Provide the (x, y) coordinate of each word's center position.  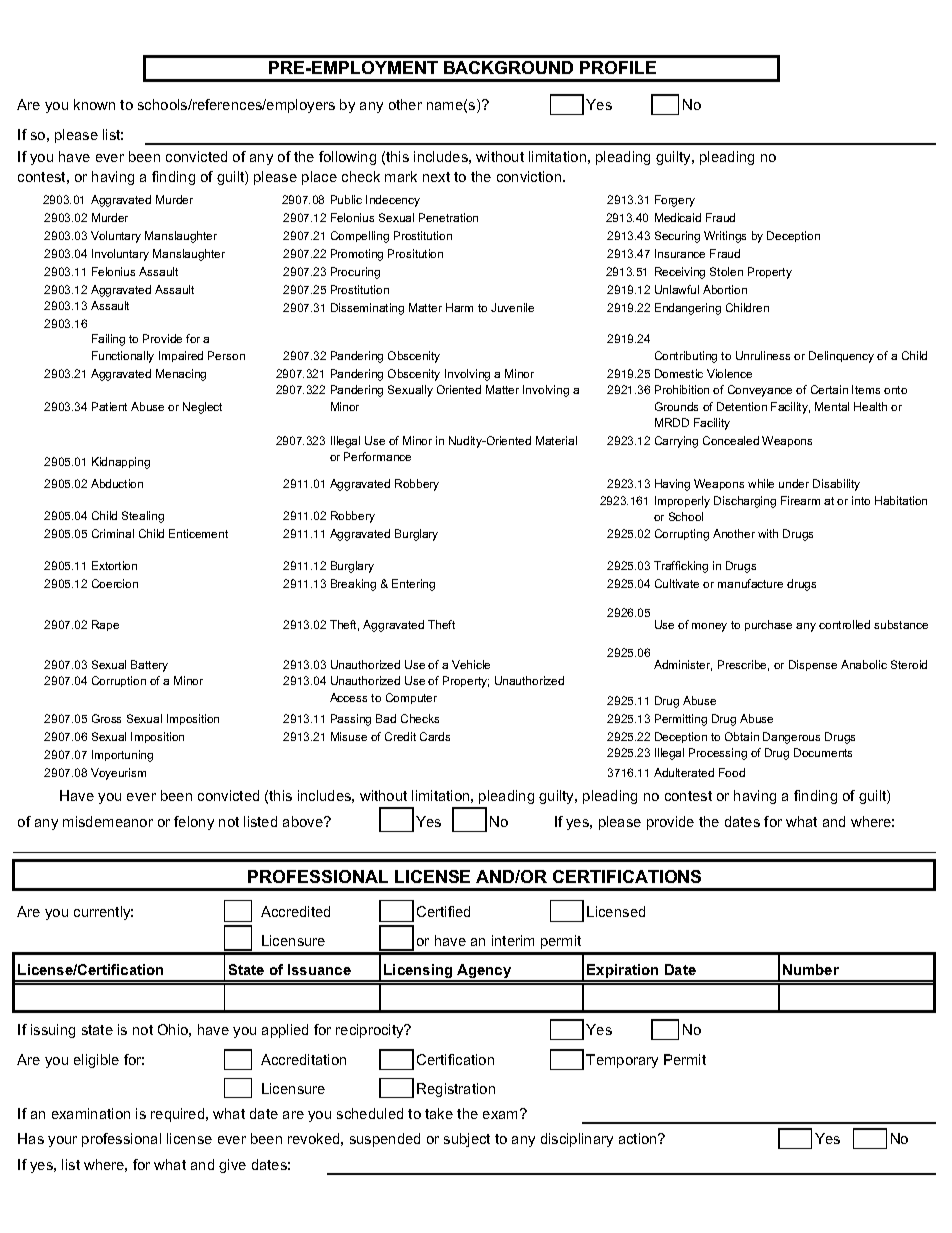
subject (467, 1140)
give (232, 1166)
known (94, 104)
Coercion (115, 583)
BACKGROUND (508, 67)
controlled (844, 624)
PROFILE (618, 67)
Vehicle (471, 664)
